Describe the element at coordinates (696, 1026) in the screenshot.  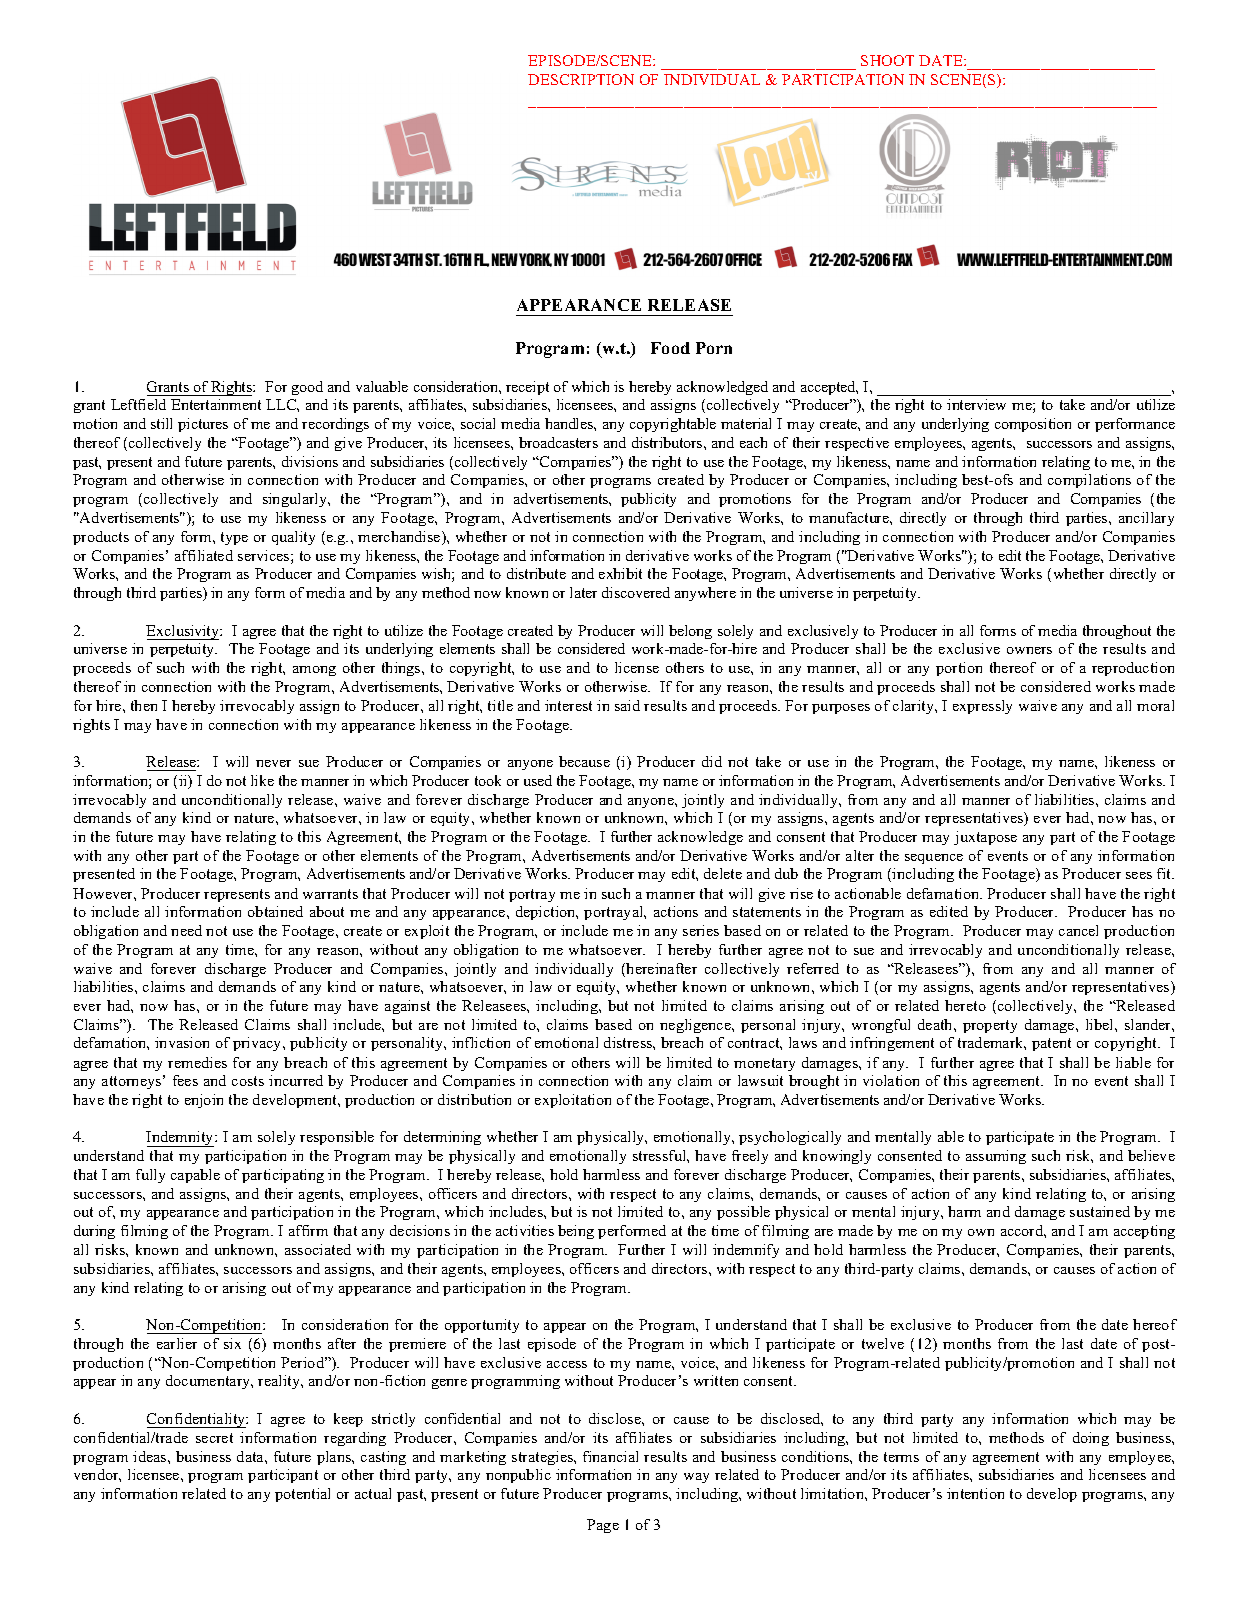
I see `negligence` at that location.
